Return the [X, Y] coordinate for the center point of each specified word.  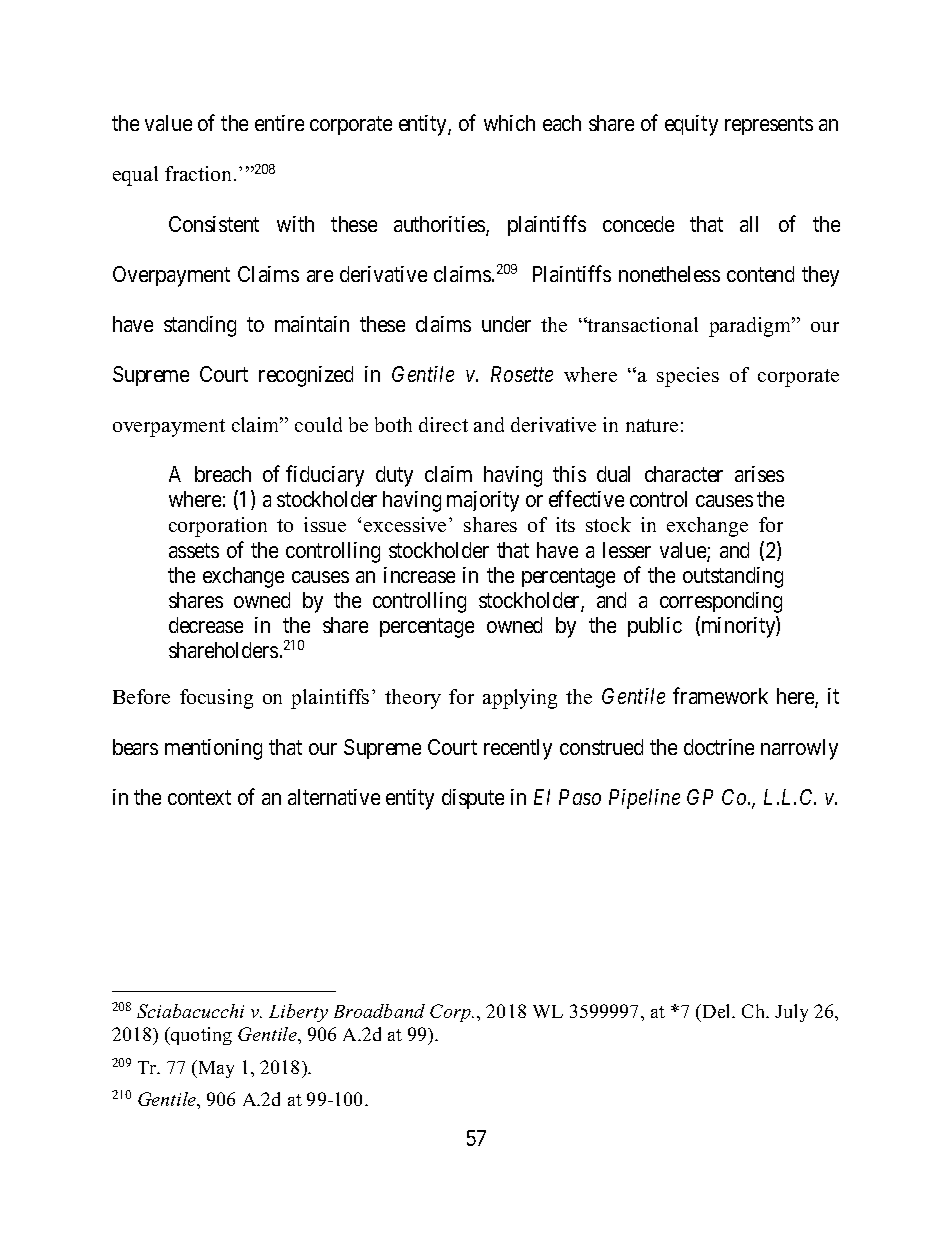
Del [717, 1011]
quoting [200, 1036]
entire [279, 123]
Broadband [379, 1011]
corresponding [721, 602]
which [509, 123]
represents [769, 126]
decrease [206, 625]
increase [419, 575]
